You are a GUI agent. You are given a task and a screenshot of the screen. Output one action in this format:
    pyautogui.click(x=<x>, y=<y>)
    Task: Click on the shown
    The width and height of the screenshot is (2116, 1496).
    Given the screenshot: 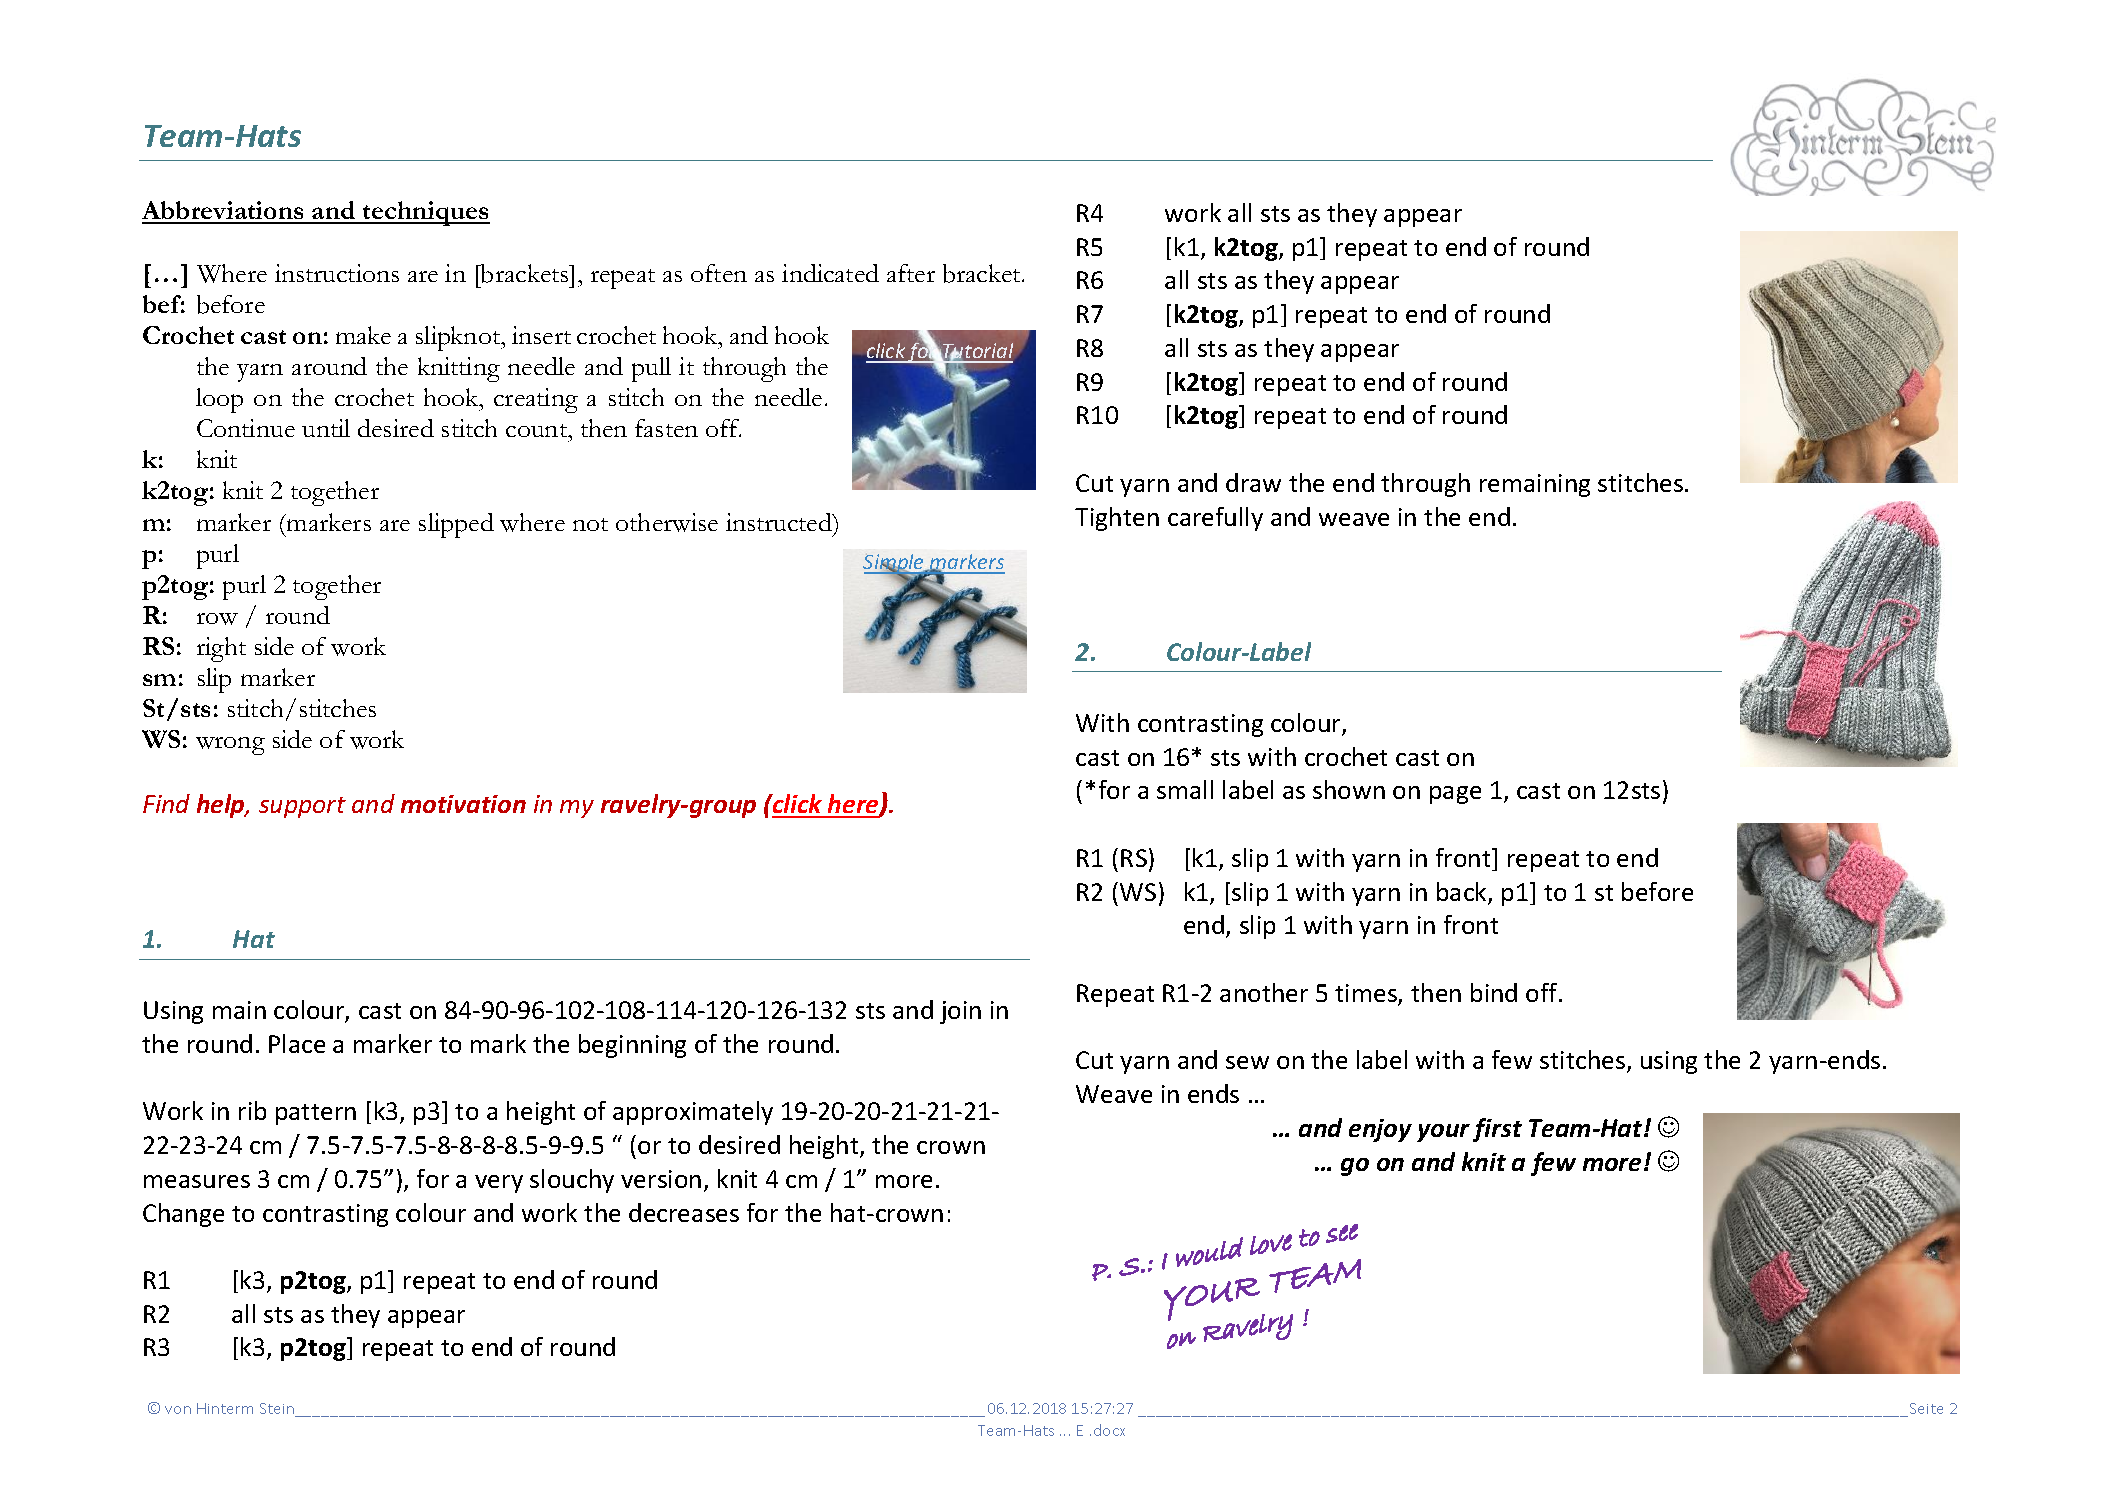 What is the action you would take?
    pyautogui.click(x=1349, y=789)
